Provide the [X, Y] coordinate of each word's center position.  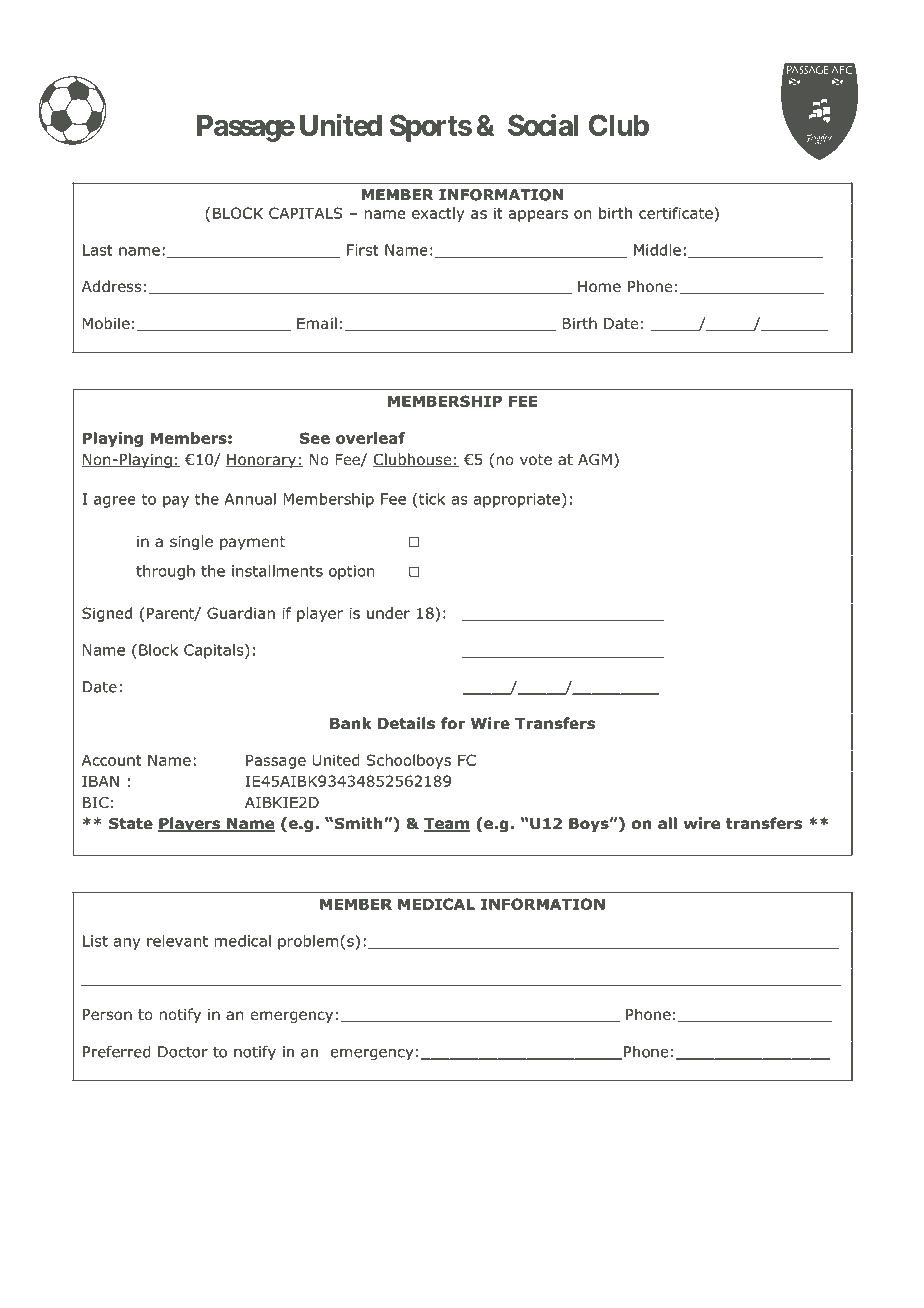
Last [98, 250]
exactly [438, 214]
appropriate [517, 500]
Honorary [262, 461]
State [131, 824]
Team [447, 825]
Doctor [183, 1052]
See [315, 438]
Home [599, 287]
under [388, 613]
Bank [350, 723]
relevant [177, 941]
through [165, 572]
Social [543, 124]
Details [406, 723]
